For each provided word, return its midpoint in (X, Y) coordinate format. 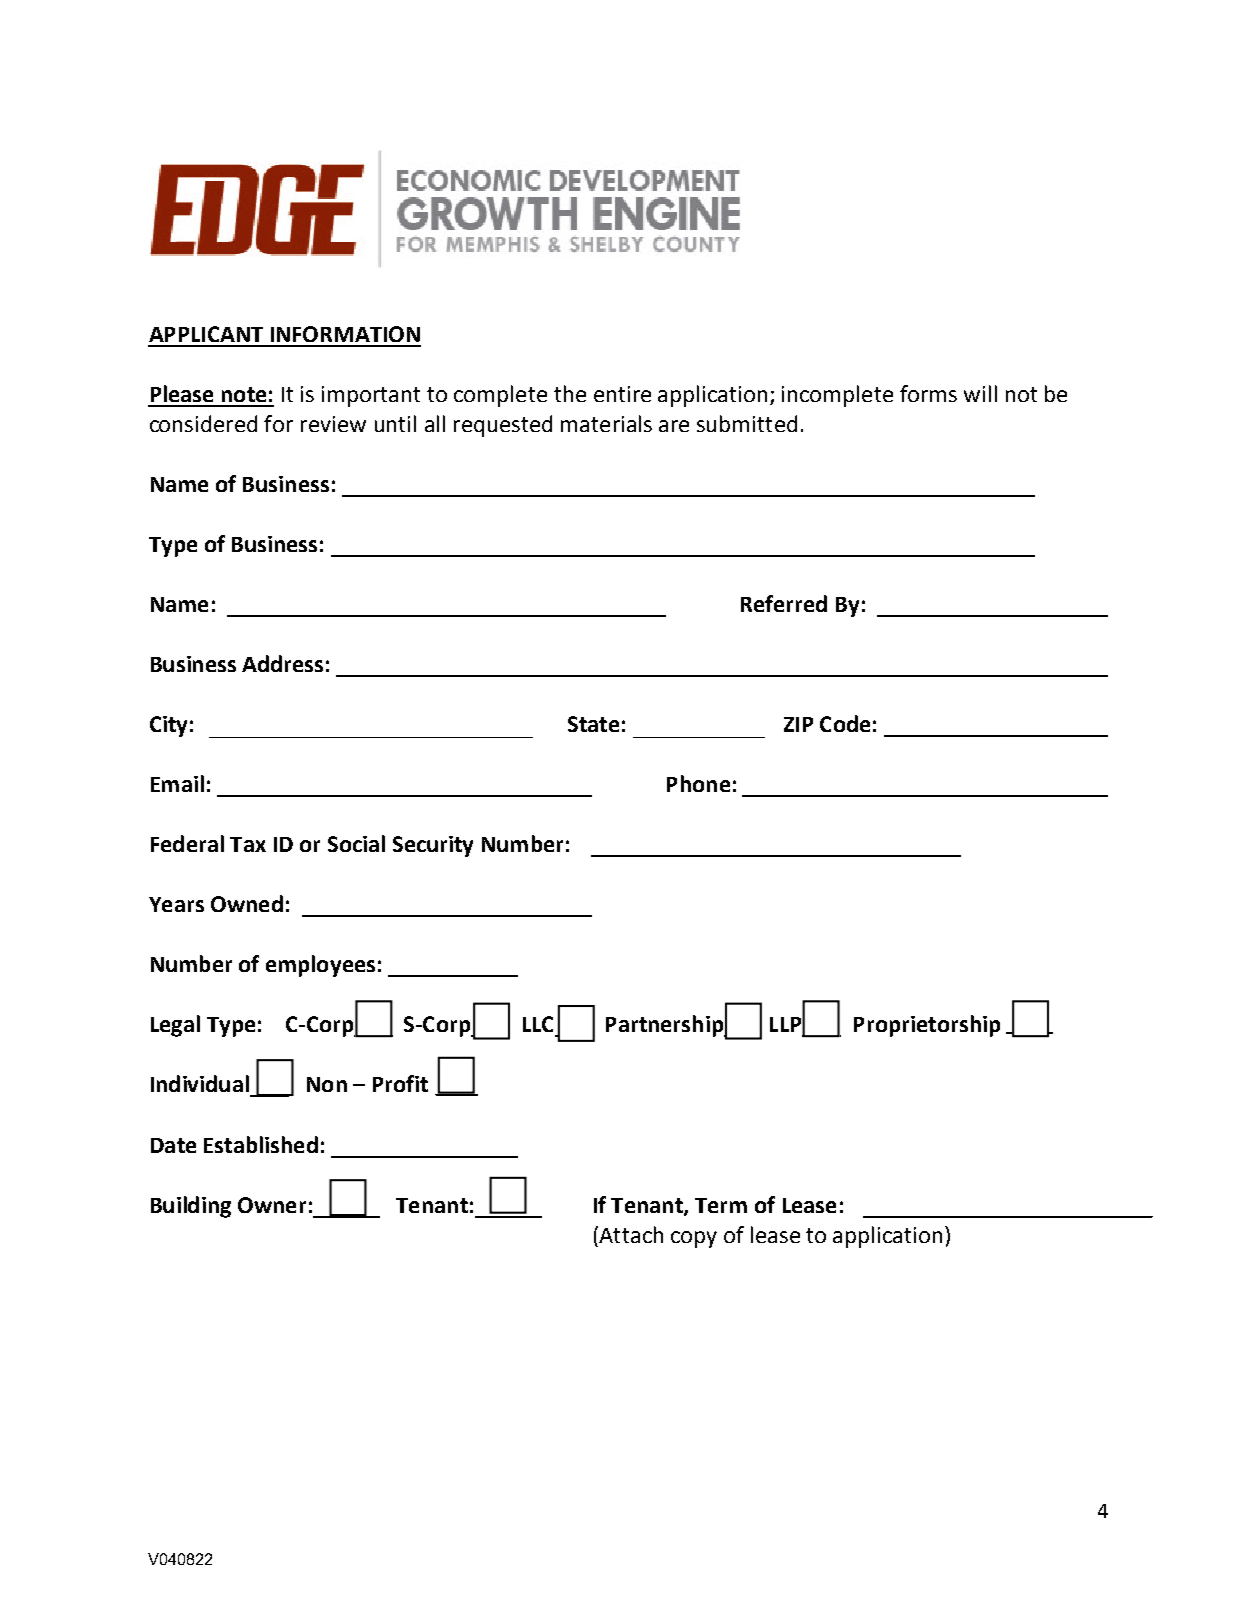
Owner (272, 1205)
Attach (630, 1234)
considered (203, 423)
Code (845, 723)
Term (721, 1205)
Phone (698, 783)
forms (928, 393)
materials (606, 423)
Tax (248, 844)
